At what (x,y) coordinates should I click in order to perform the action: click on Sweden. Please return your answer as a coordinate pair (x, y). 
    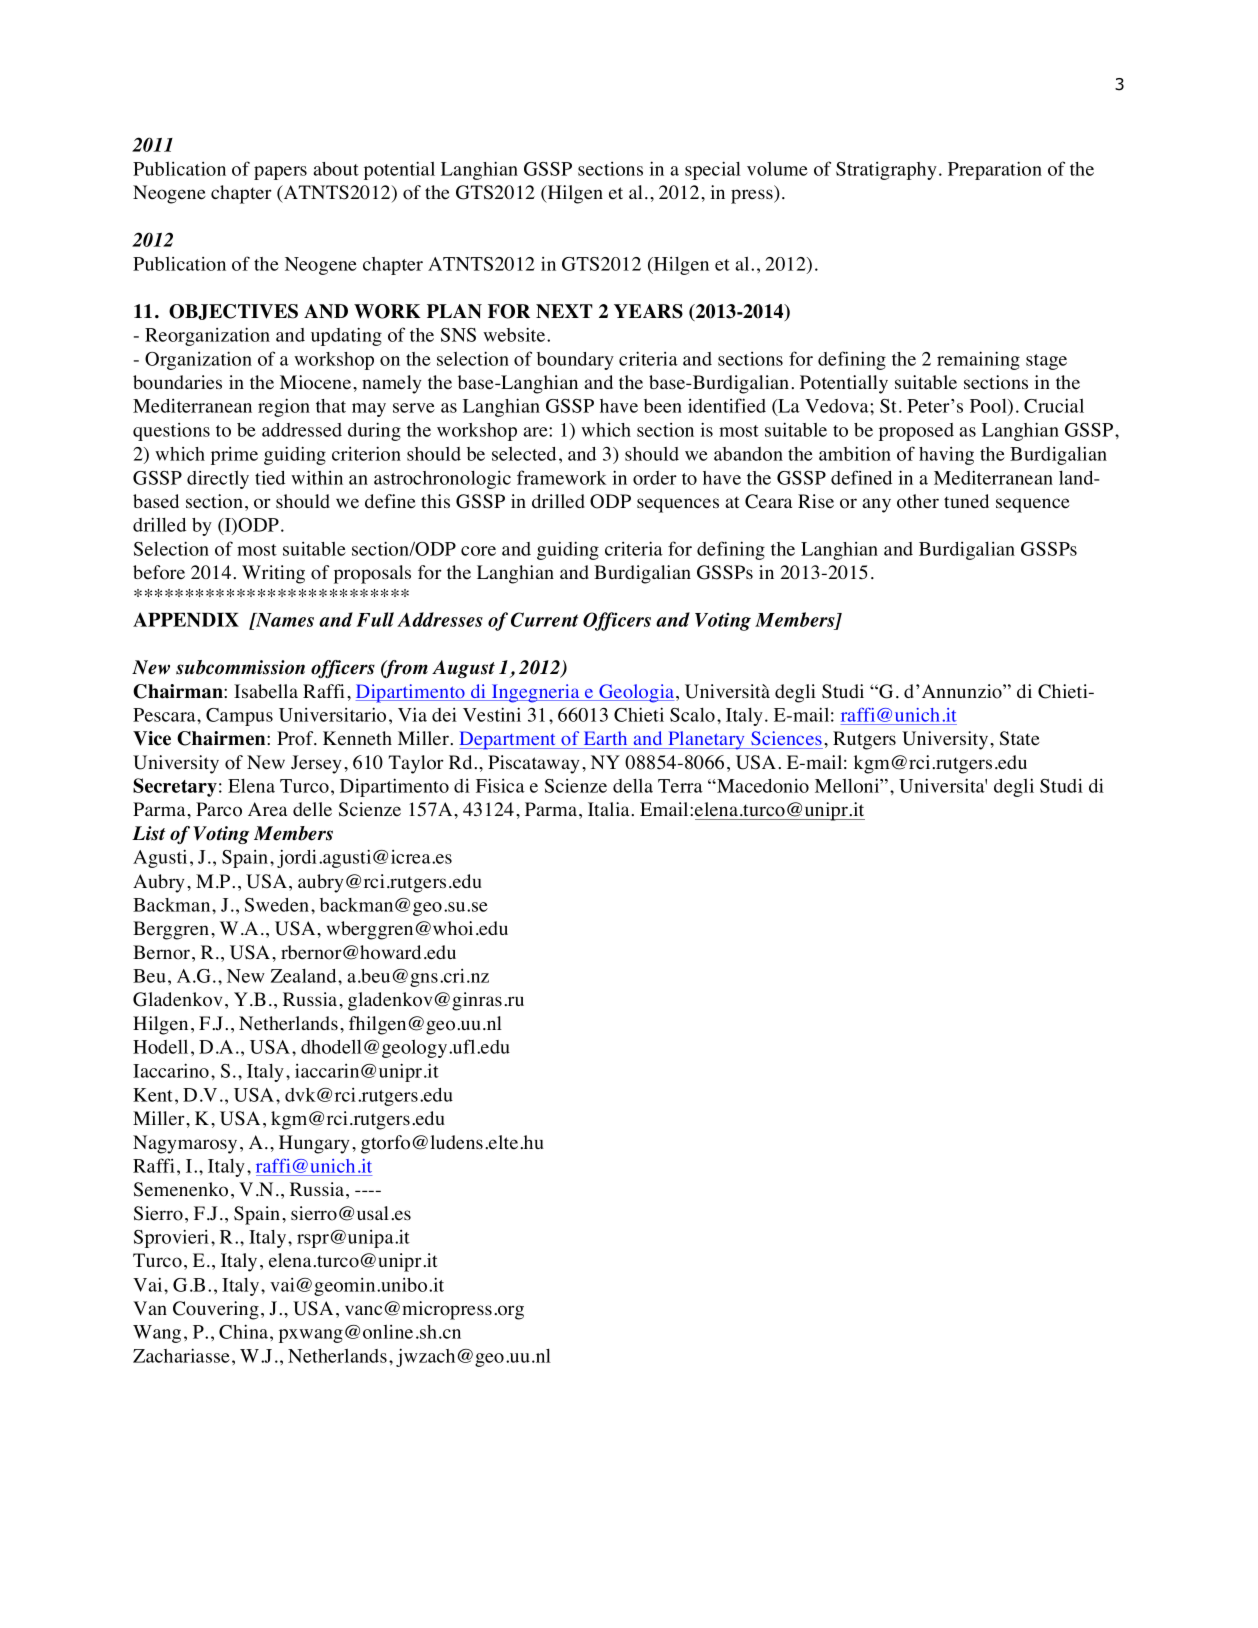
    Looking at the image, I should click on (278, 905).
